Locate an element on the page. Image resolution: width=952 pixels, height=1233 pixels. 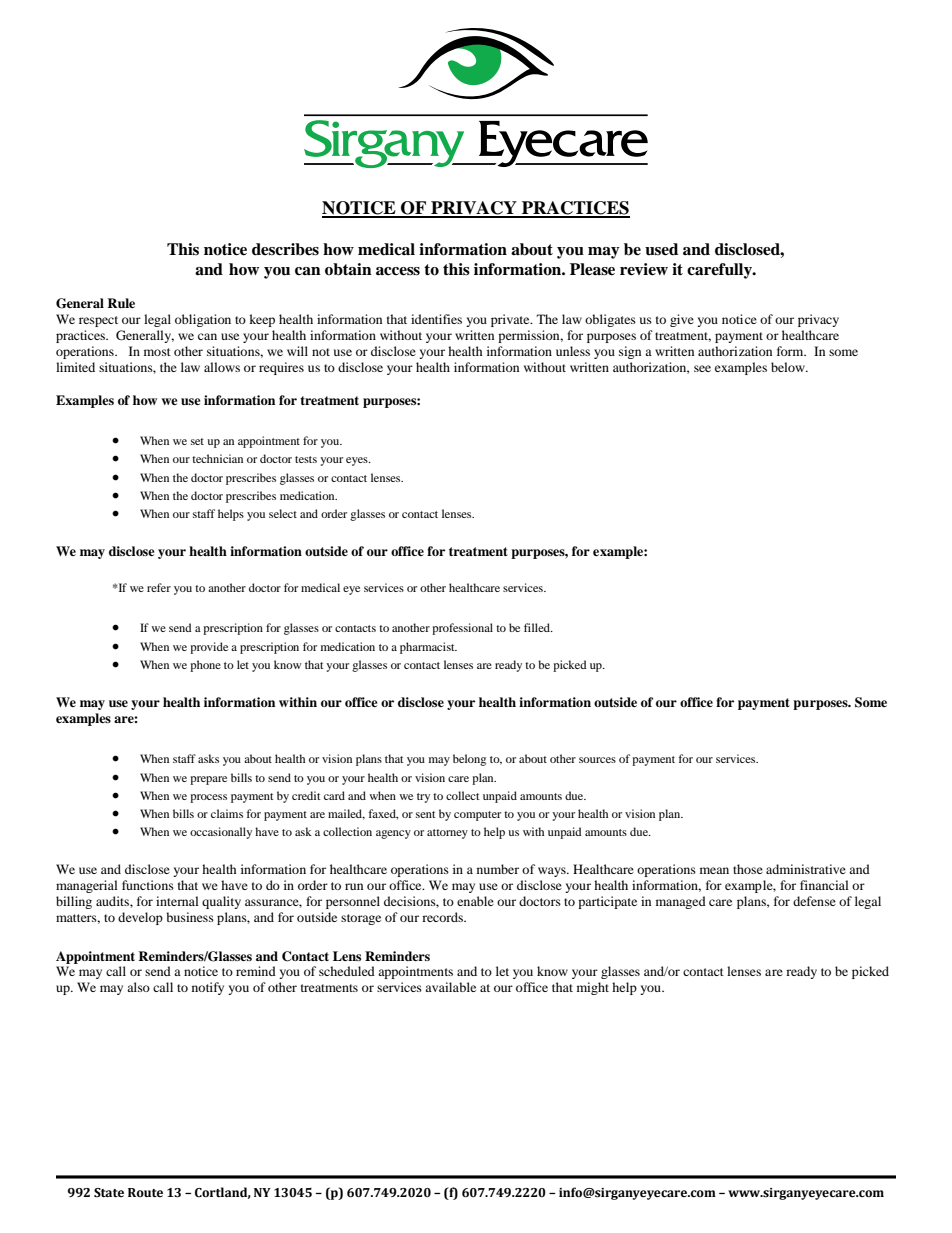
Route is located at coordinates (145, 1192).
